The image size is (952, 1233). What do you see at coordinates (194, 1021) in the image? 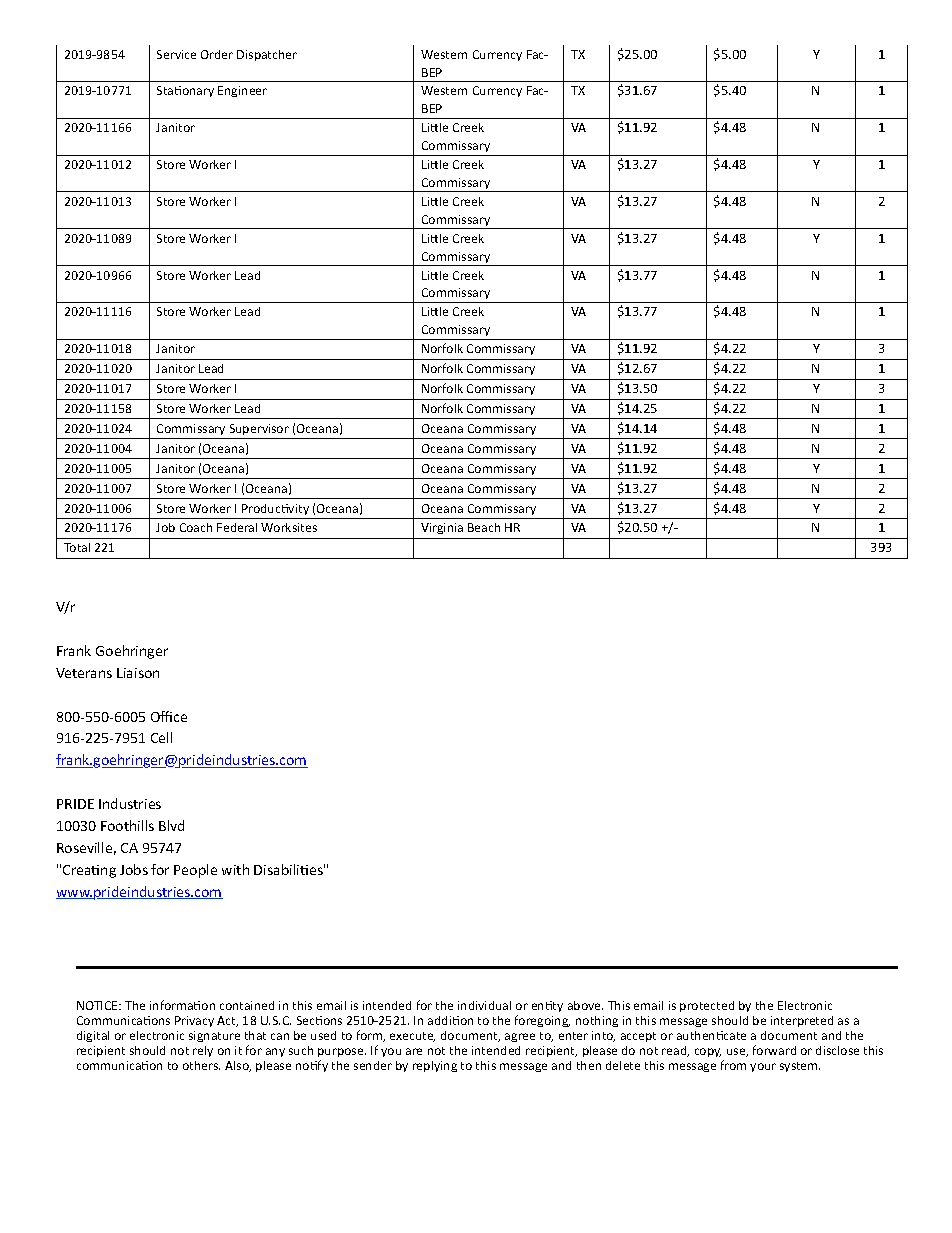
I see `Privacy` at bounding box center [194, 1021].
